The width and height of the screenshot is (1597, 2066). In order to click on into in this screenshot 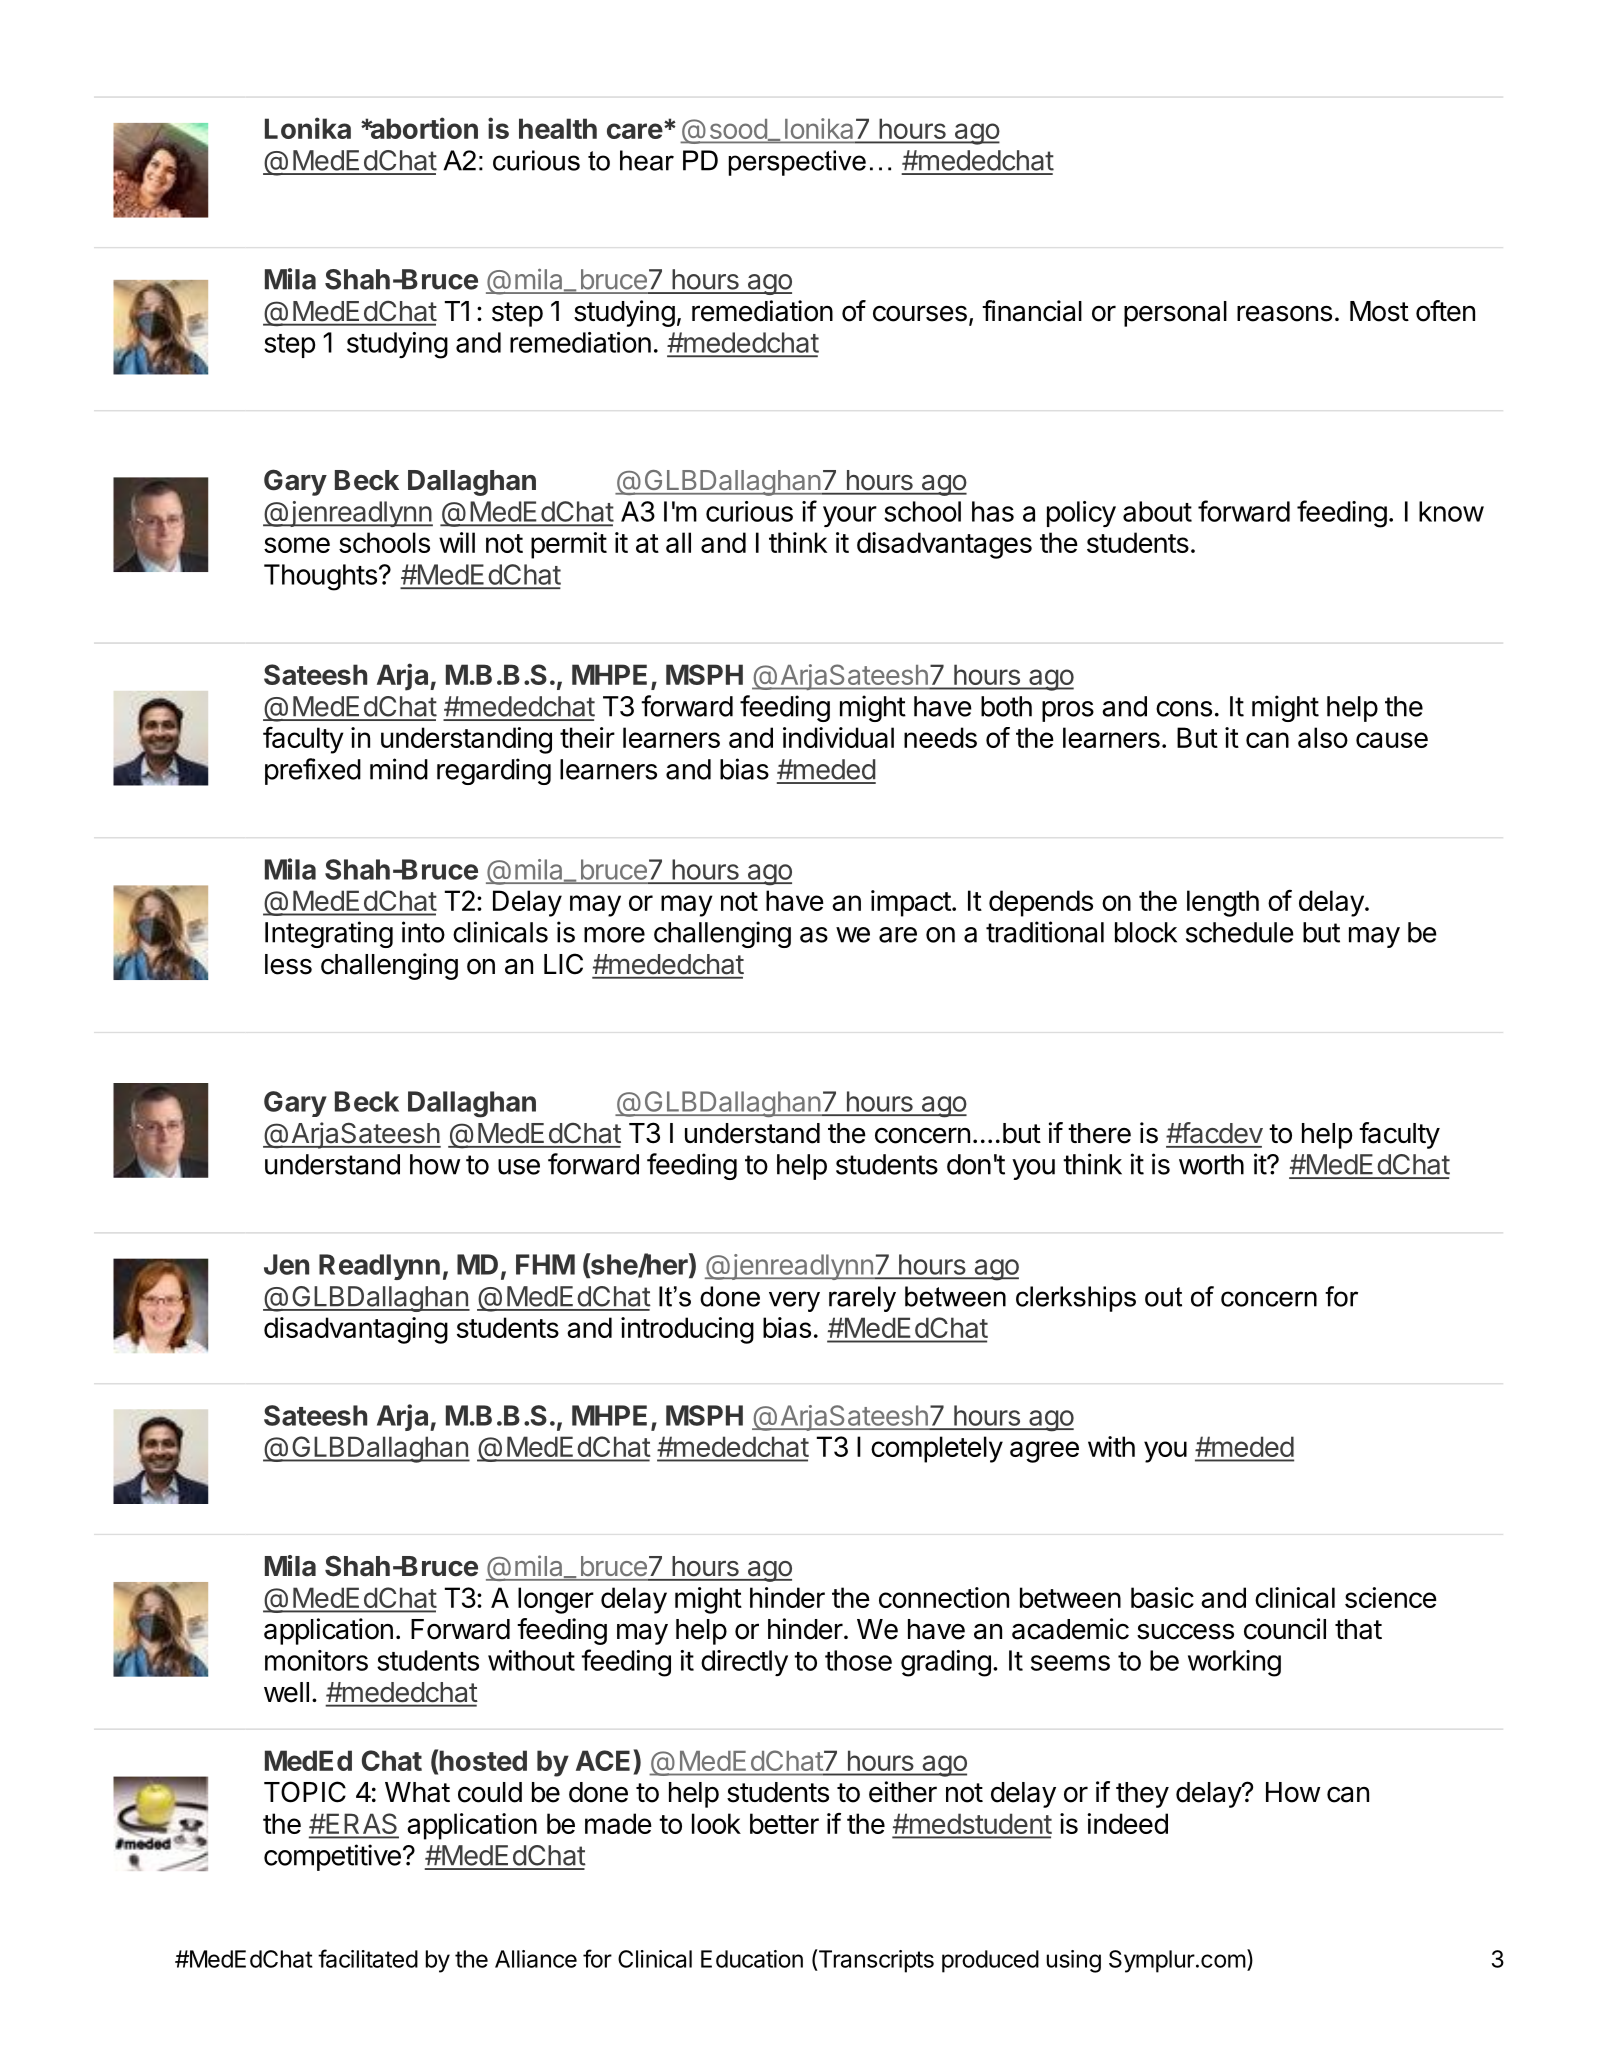, I will do `click(423, 932)`.
